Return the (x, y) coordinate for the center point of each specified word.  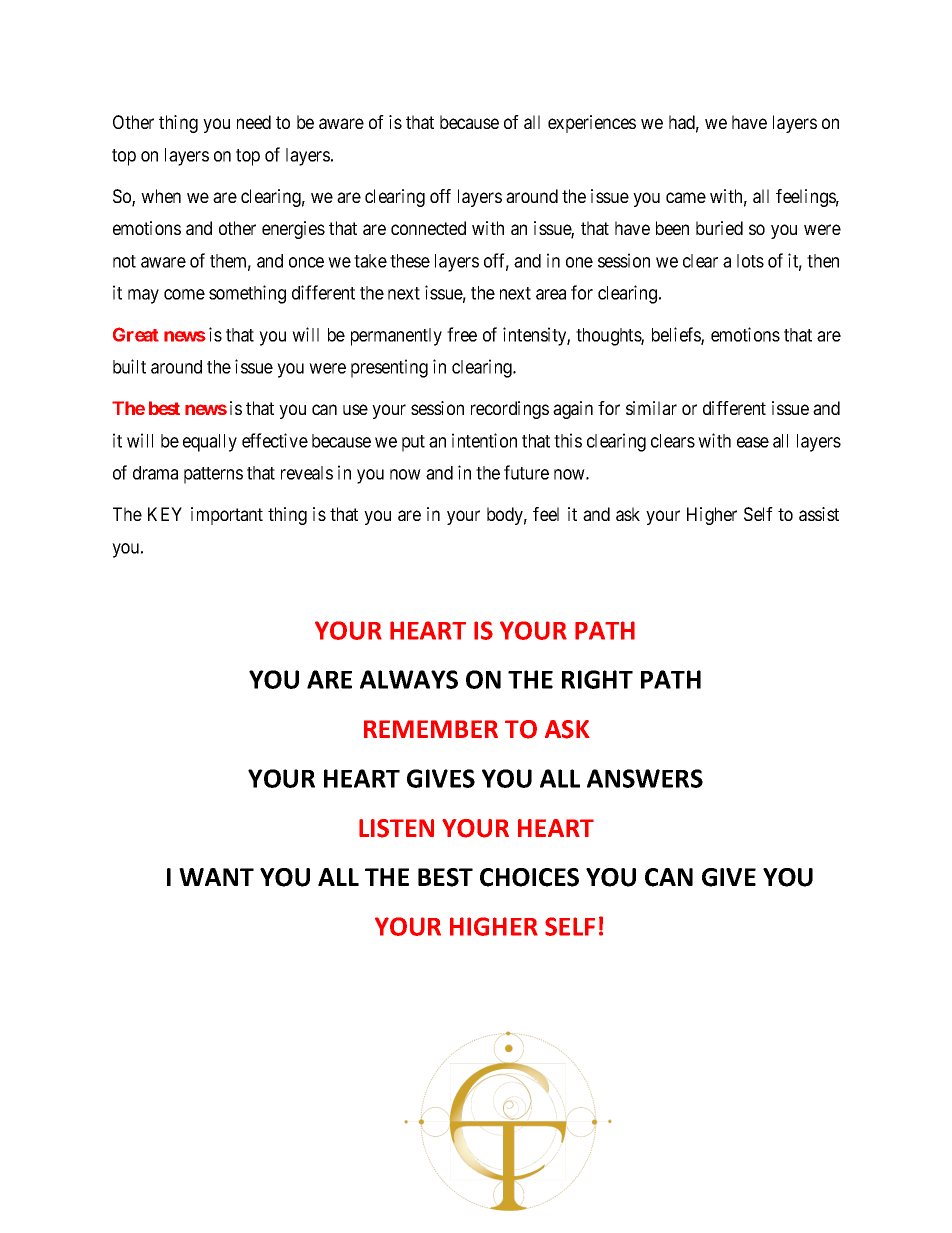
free (462, 334)
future (526, 472)
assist (819, 514)
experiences (592, 124)
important (227, 516)
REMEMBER (431, 729)
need (254, 122)
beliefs (677, 335)
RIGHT (597, 679)
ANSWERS (645, 778)
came (686, 197)
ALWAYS (409, 679)
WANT (216, 877)
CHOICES (529, 877)
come (184, 294)
